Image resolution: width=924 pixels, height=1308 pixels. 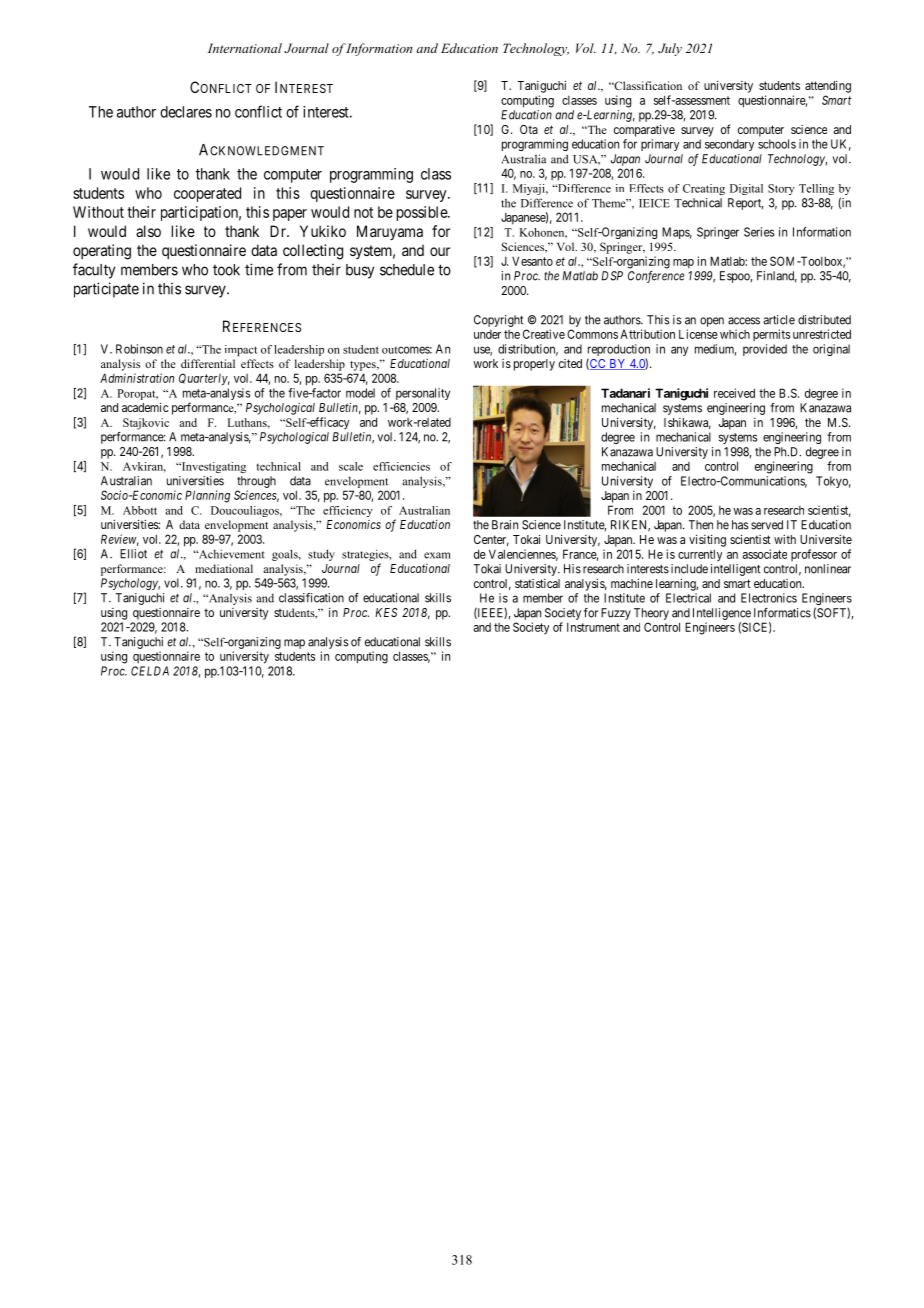 What do you see at coordinates (245, 48) in the screenshot?
I see `International` at bounding box center [245, 48].
